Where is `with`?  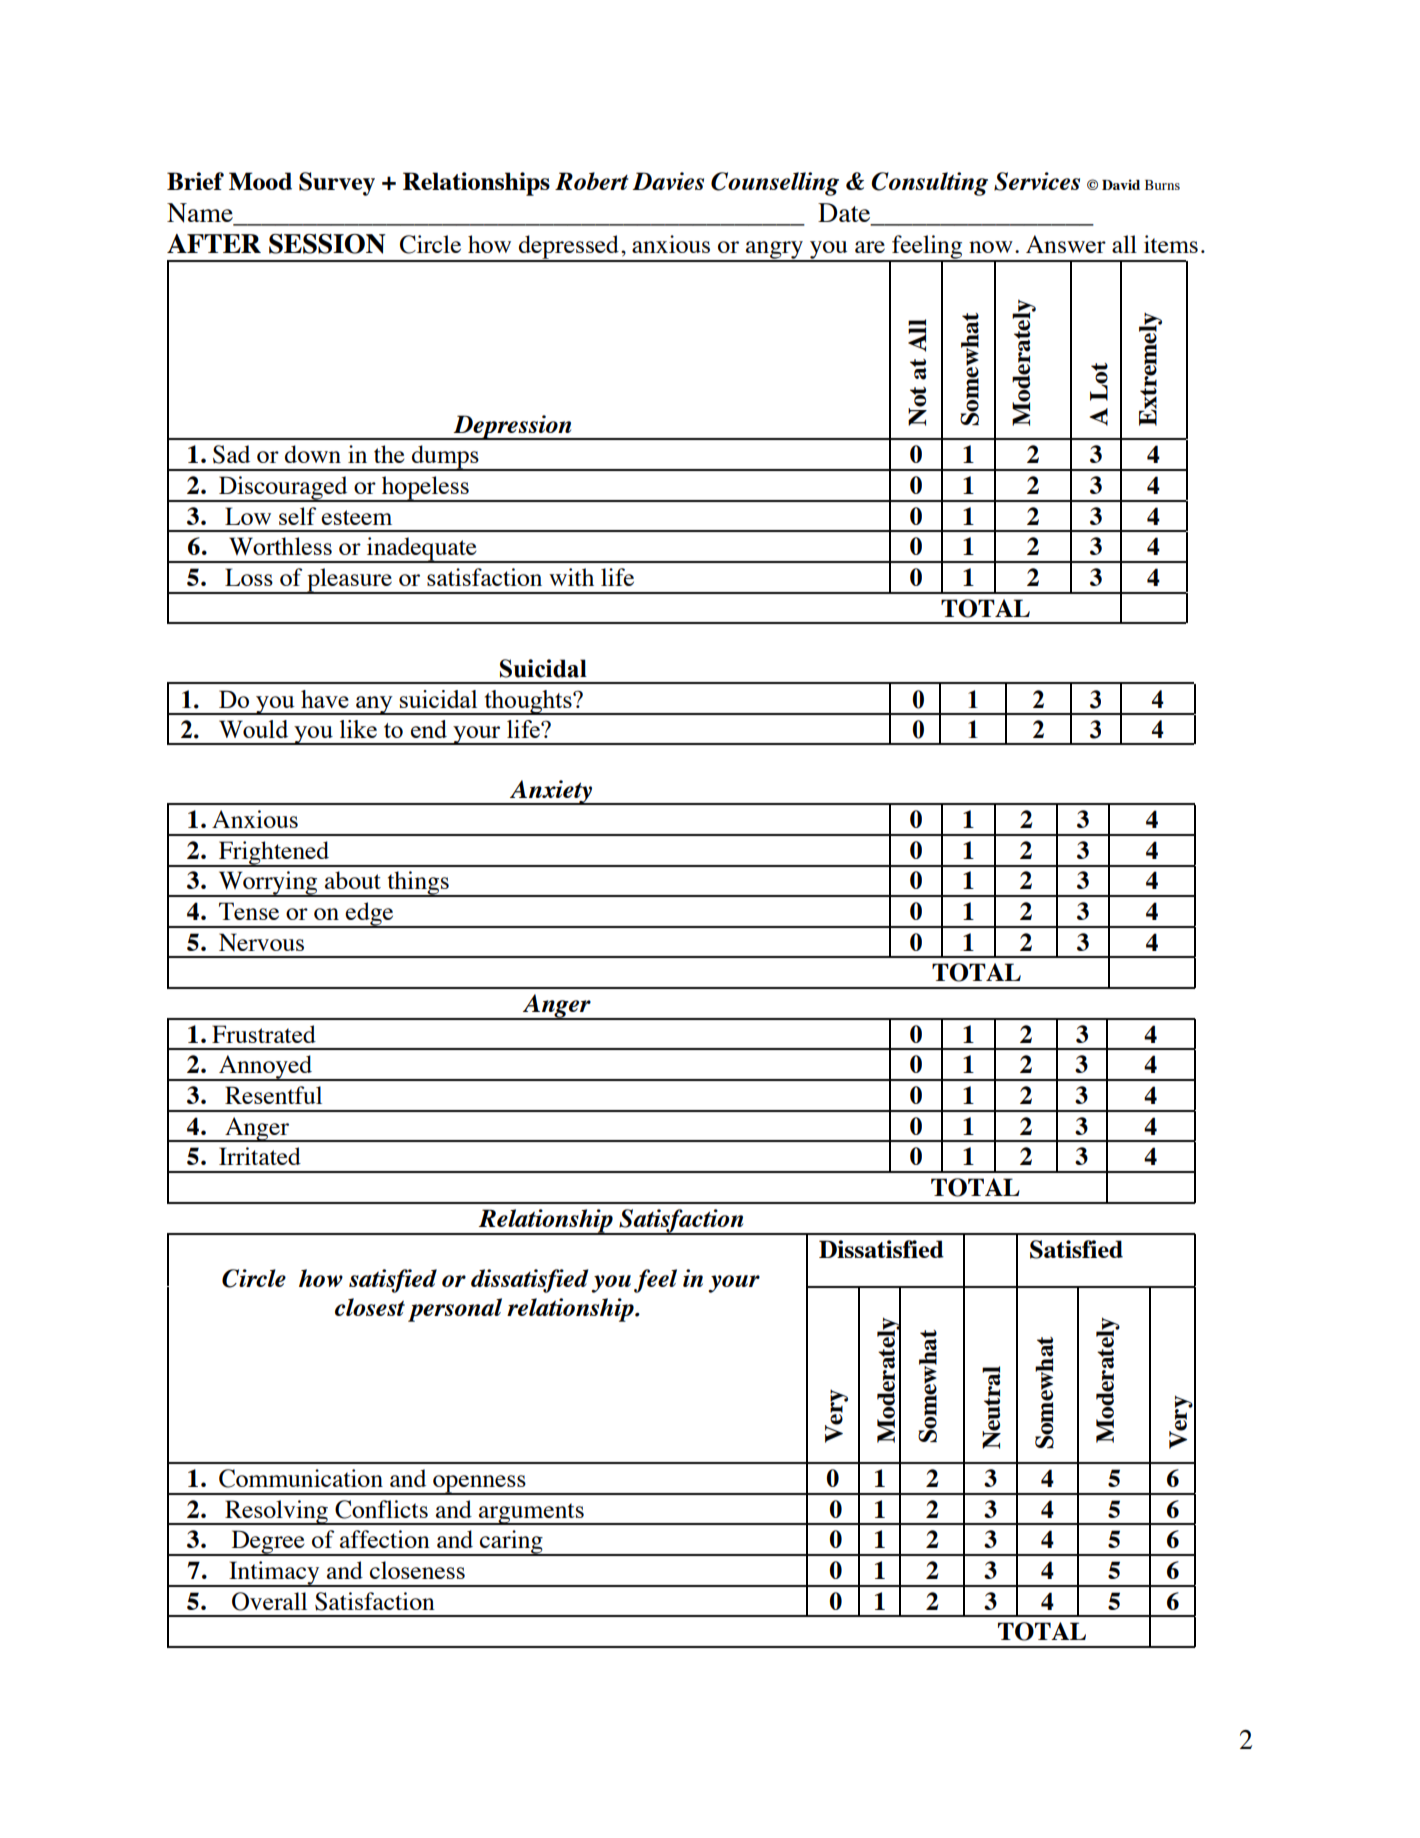 with is located at coordinates (571, 577).
